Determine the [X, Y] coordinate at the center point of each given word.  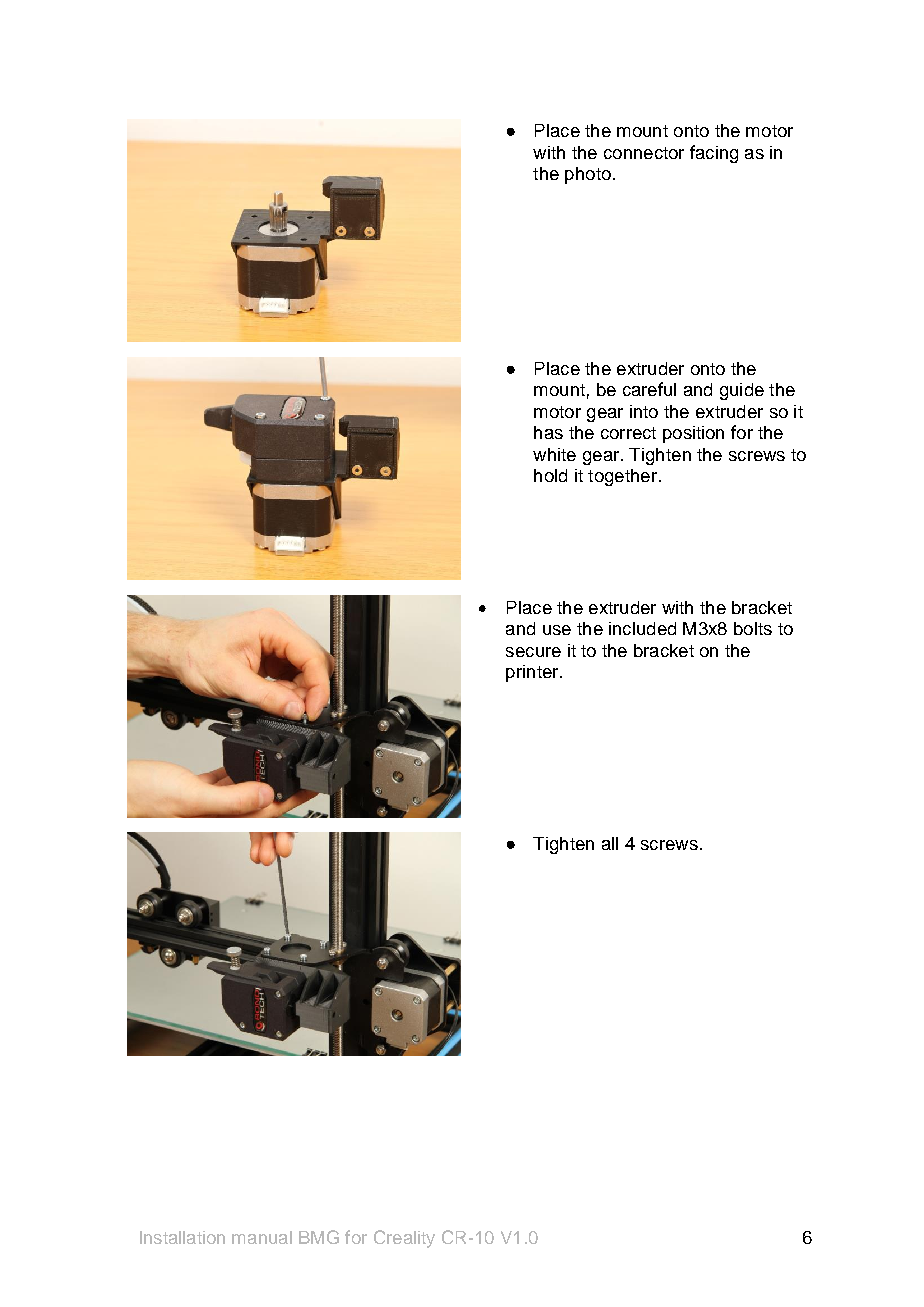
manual [262, 1237]
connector [644, 153]
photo [588, 175]
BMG [319, 1237]
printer [533, 673]
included [642, 628]
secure [533, 652]
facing [714, 154]
